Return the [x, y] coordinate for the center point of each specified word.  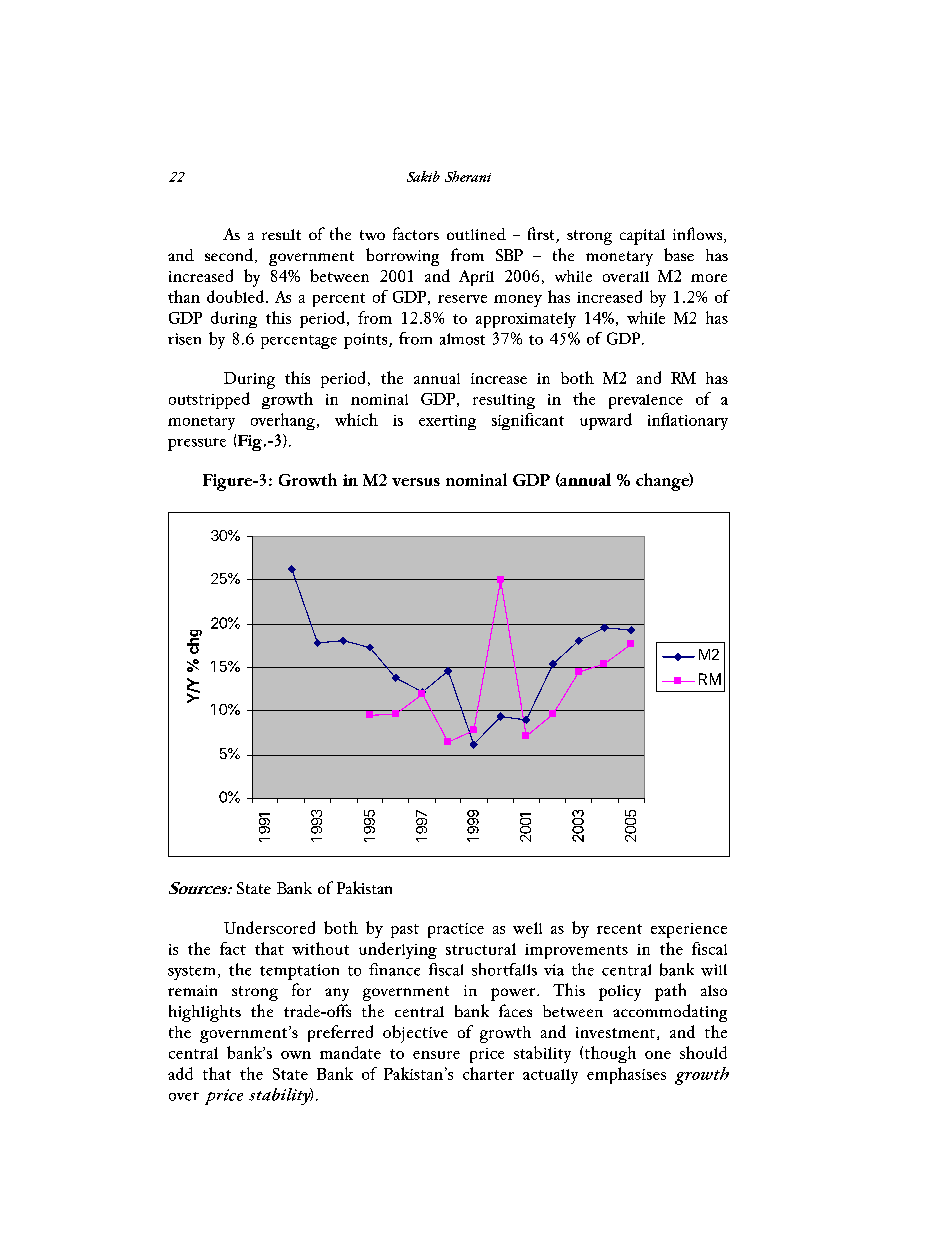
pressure [197, 444]
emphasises [626, 1075]
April [476, 278]
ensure [436, 1055]
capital [642, 237]
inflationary [688, 421]
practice [456, 930]
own [296, 1055]
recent [619, 929]
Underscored [269, 927]
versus [416, 482]
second [230, 255]
